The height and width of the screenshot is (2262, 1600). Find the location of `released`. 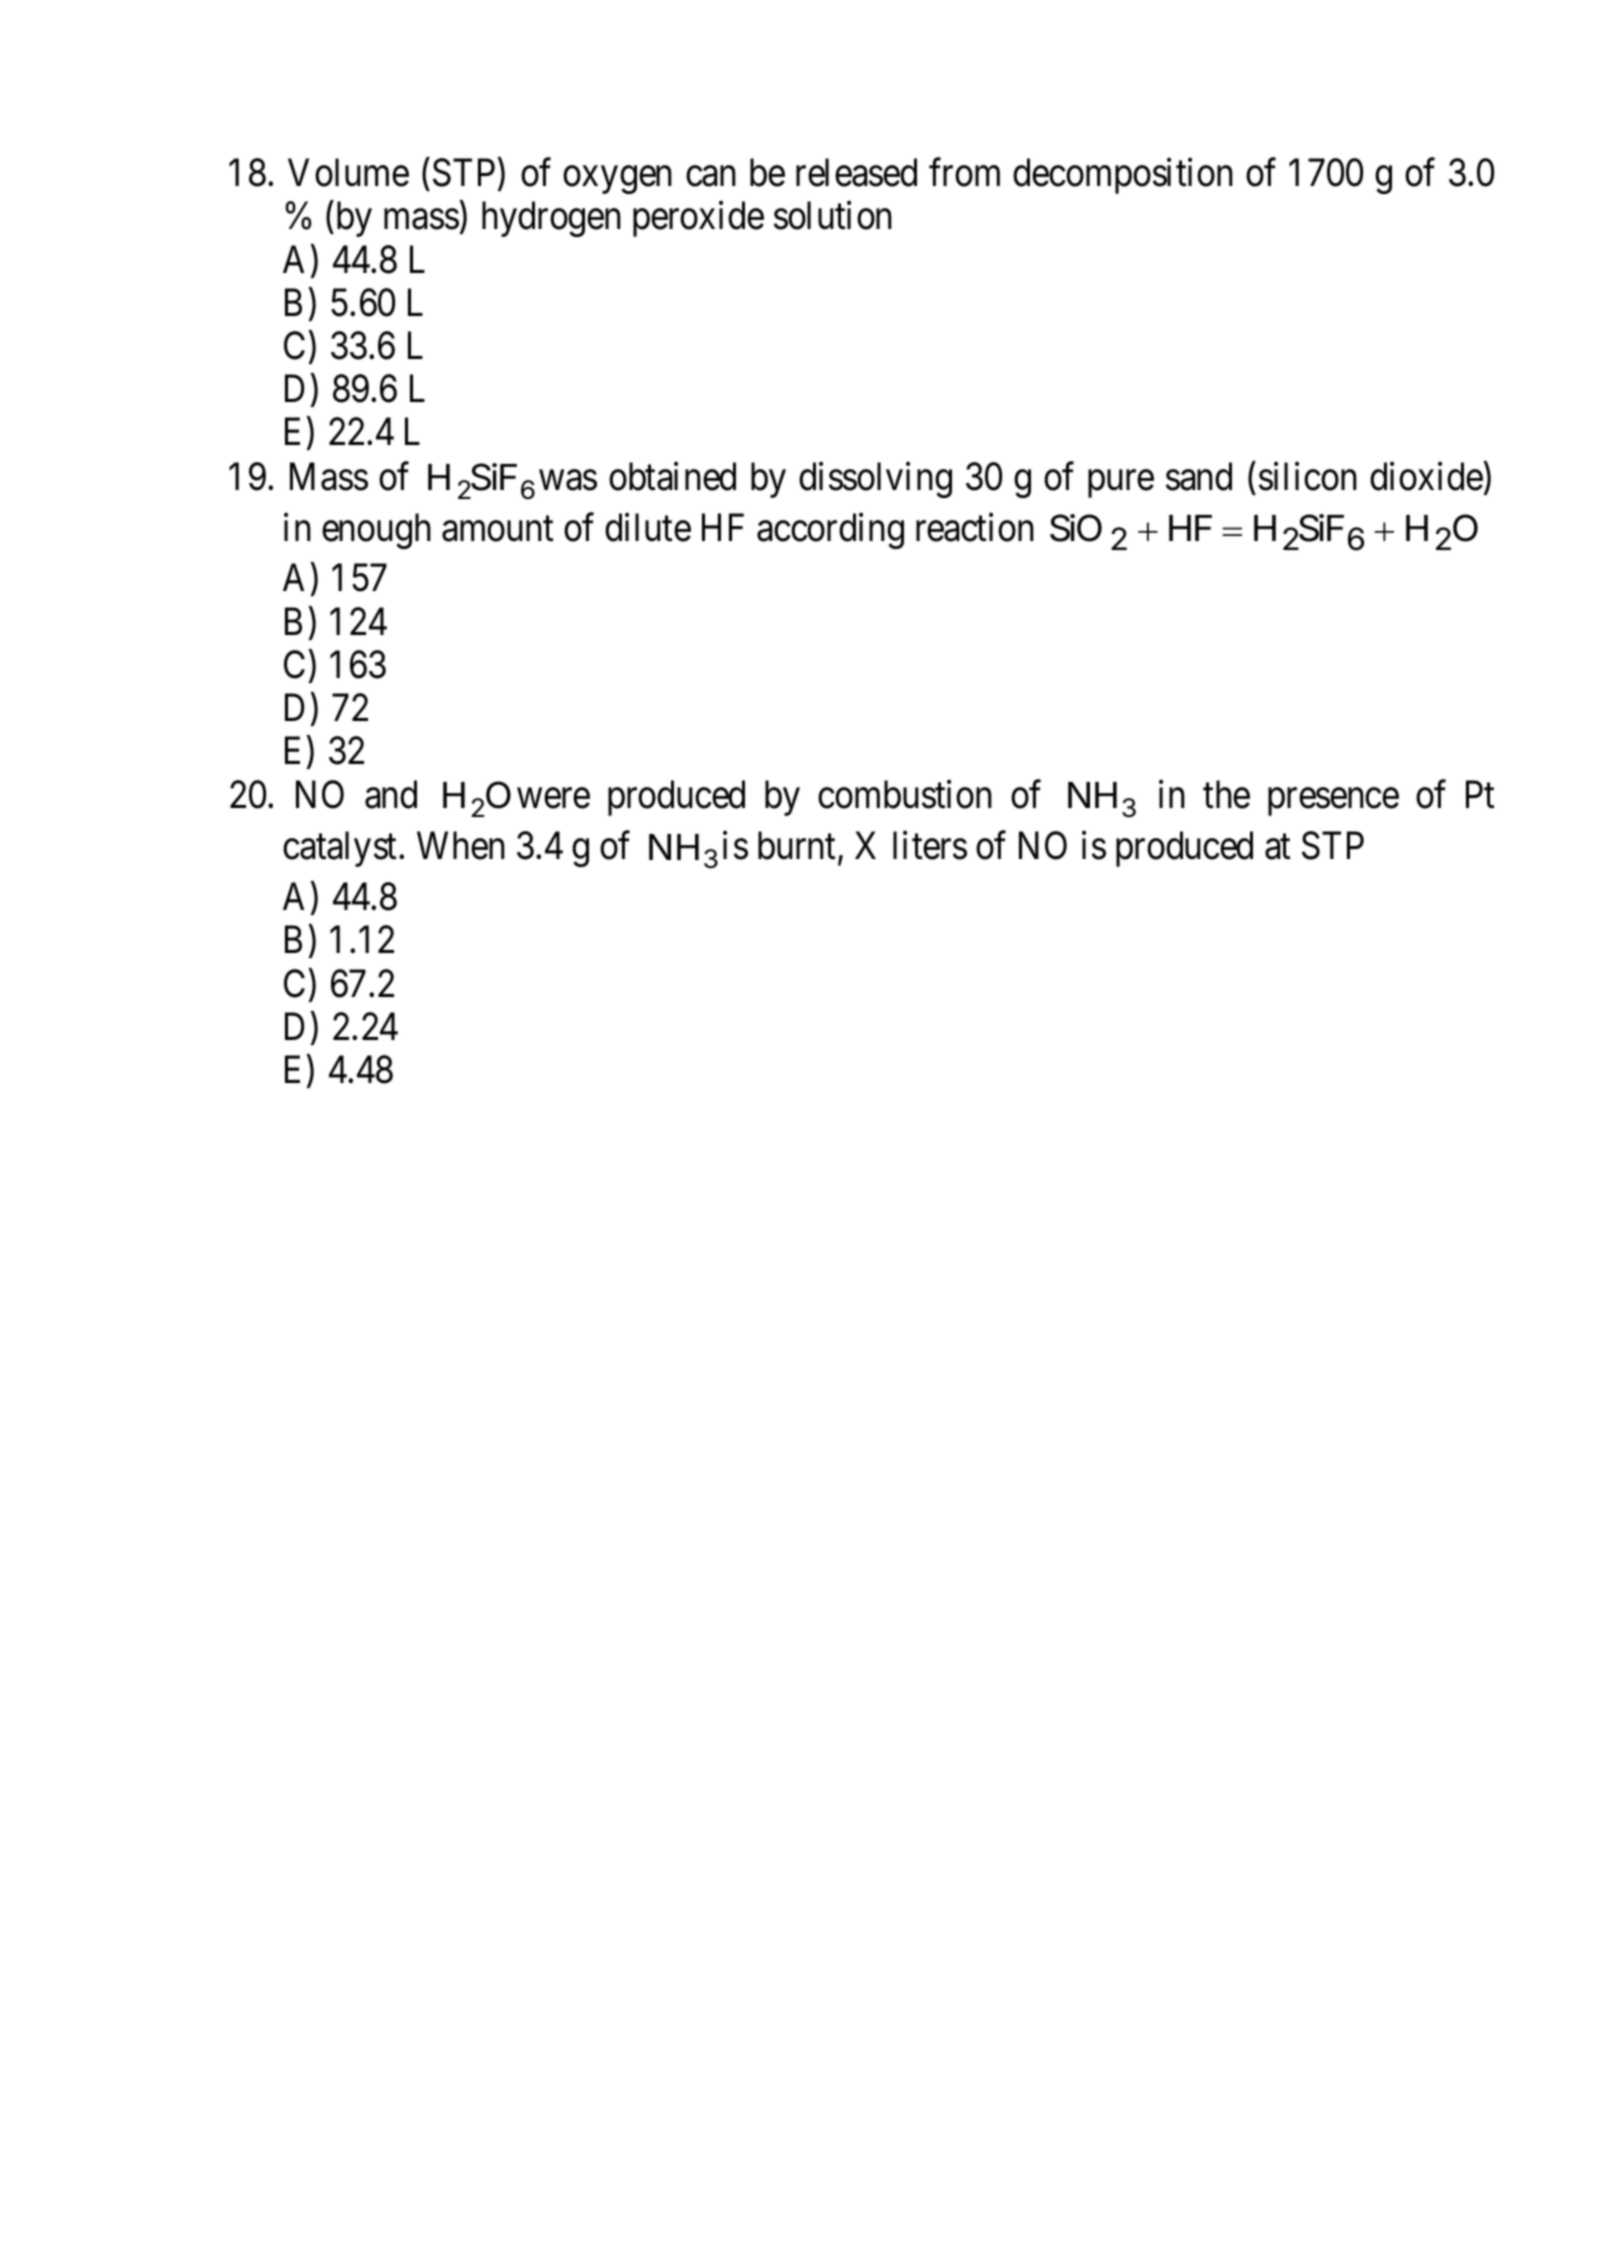

released is located at coordinates (856, 172).
